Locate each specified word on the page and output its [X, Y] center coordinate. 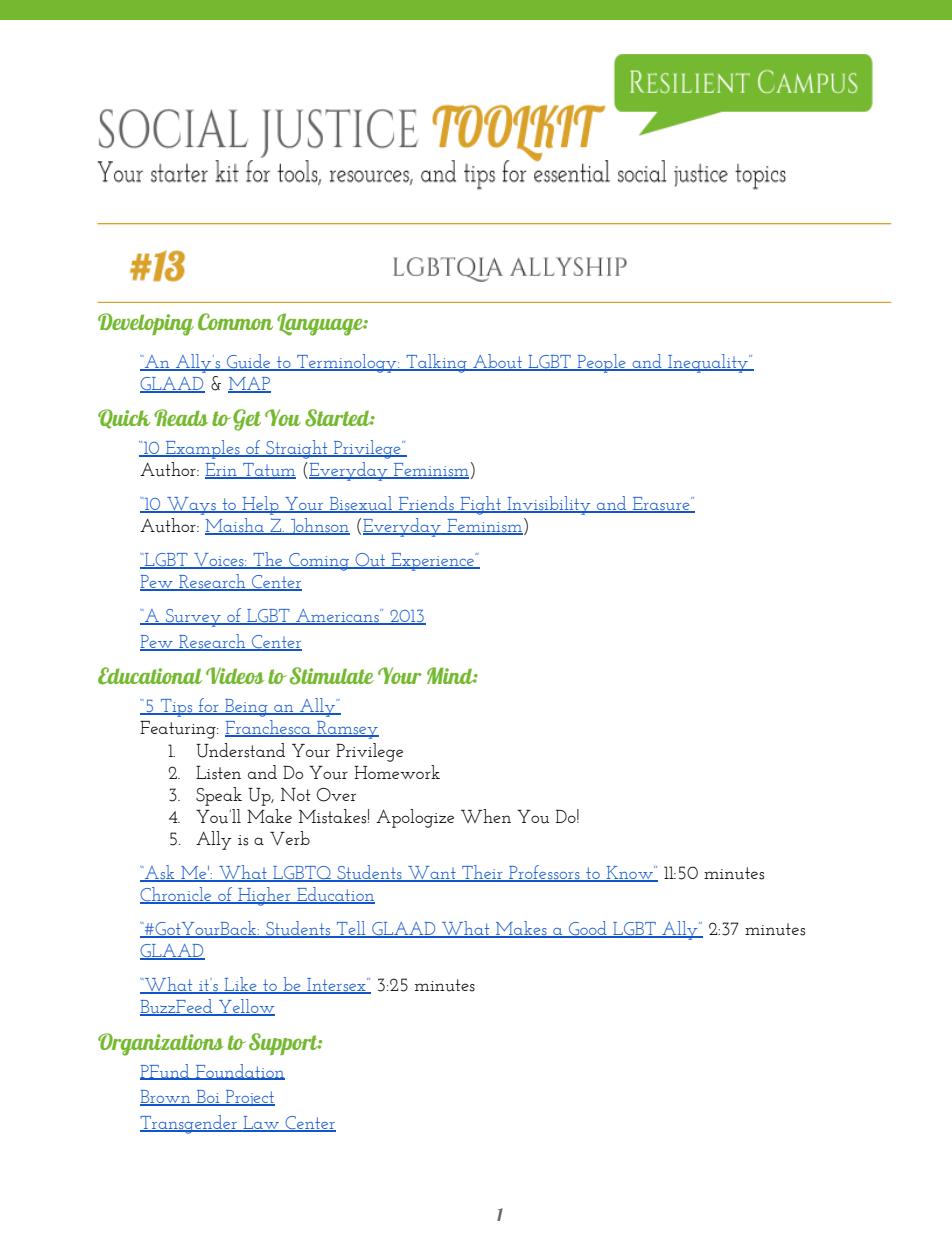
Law [261, 1124]
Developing [146, 324]
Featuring [179, 730]
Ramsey [347, 730]
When [486, 816]
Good [588, 929]
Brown [166, 1098]
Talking [436, 363]
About [497, 362]
